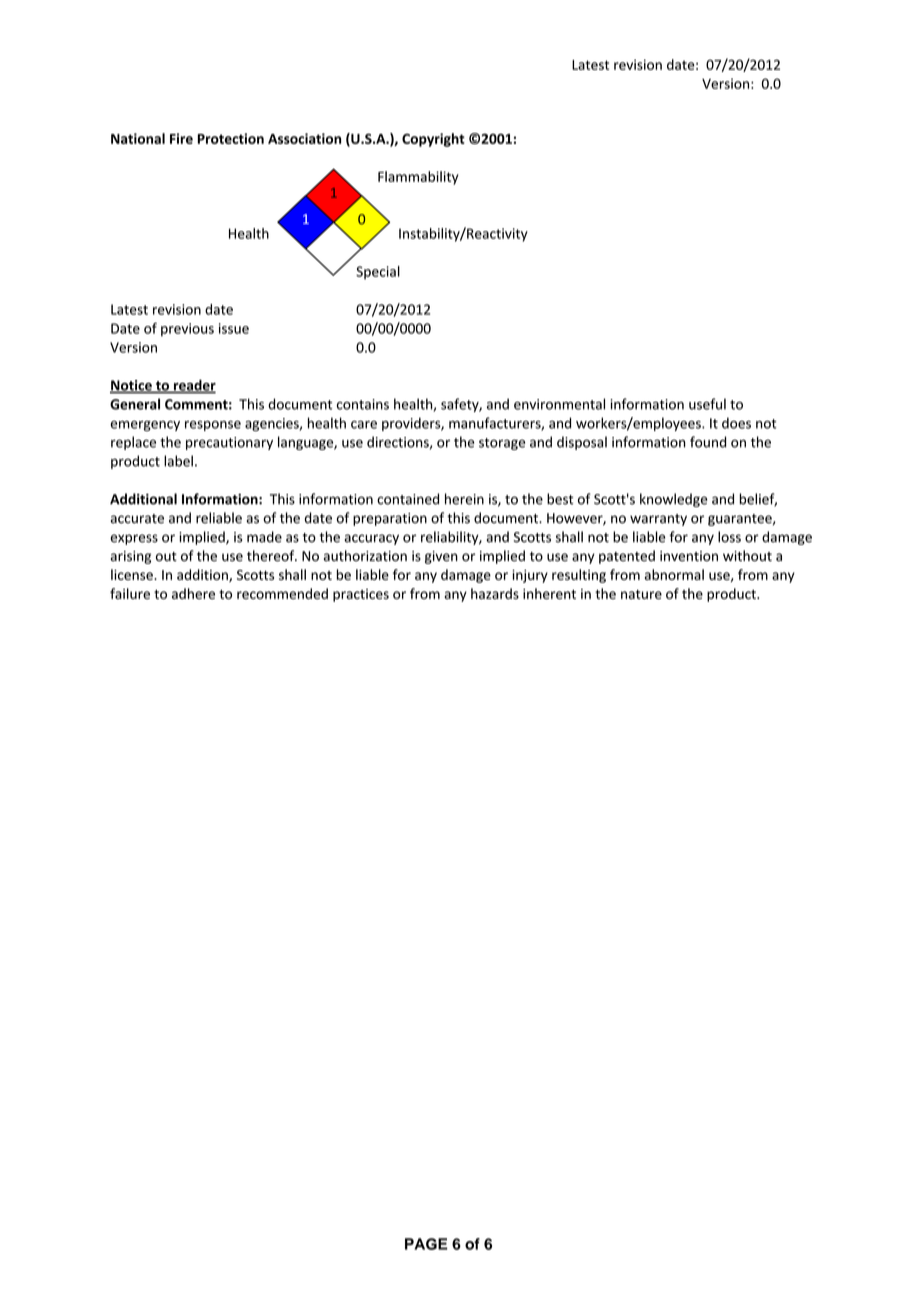  Describe the element at coordinates (426, 1244) in the screenshot. I see `PAGE` at that location.
